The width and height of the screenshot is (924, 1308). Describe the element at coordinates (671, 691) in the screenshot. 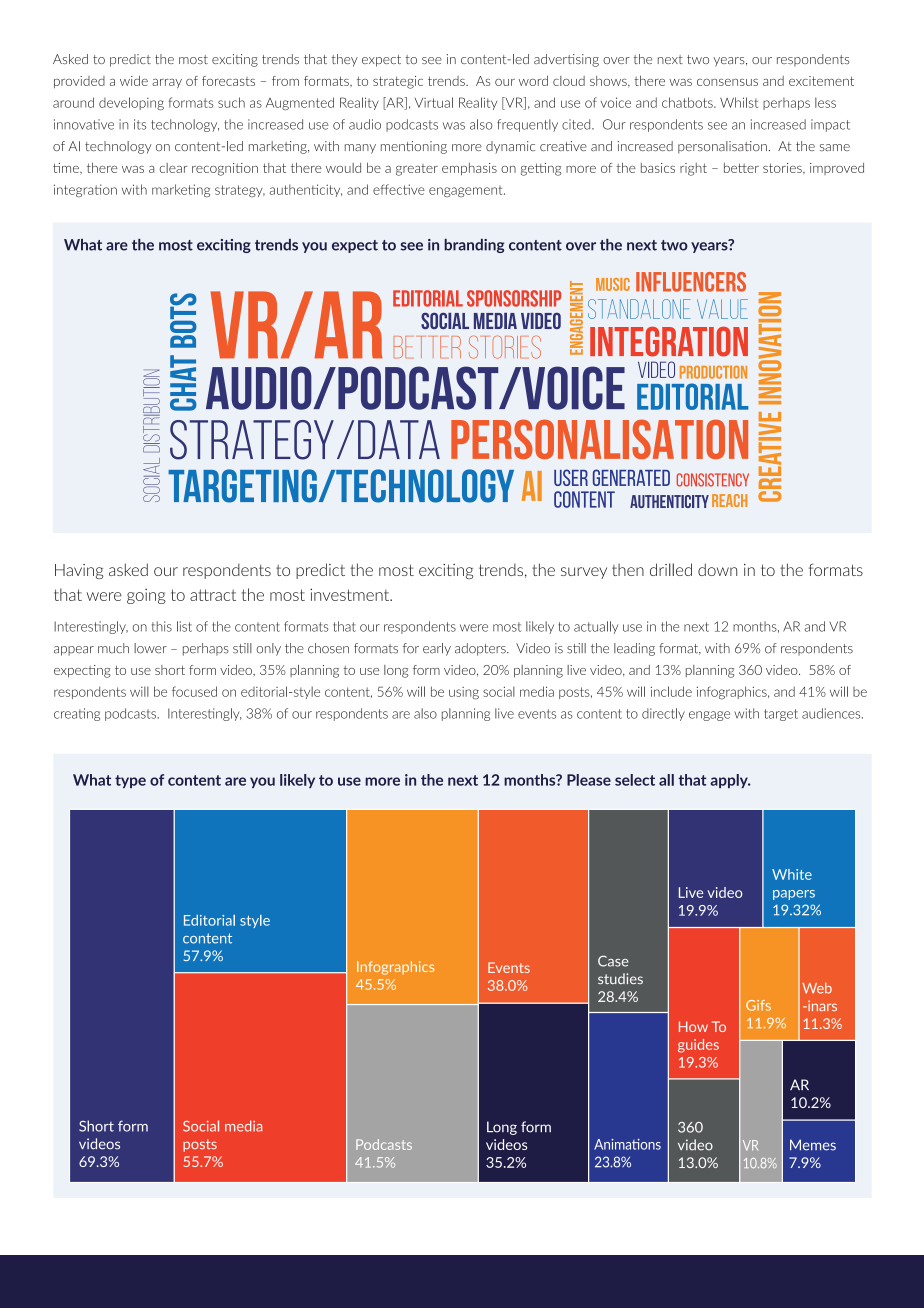

I see `include` at that location.
